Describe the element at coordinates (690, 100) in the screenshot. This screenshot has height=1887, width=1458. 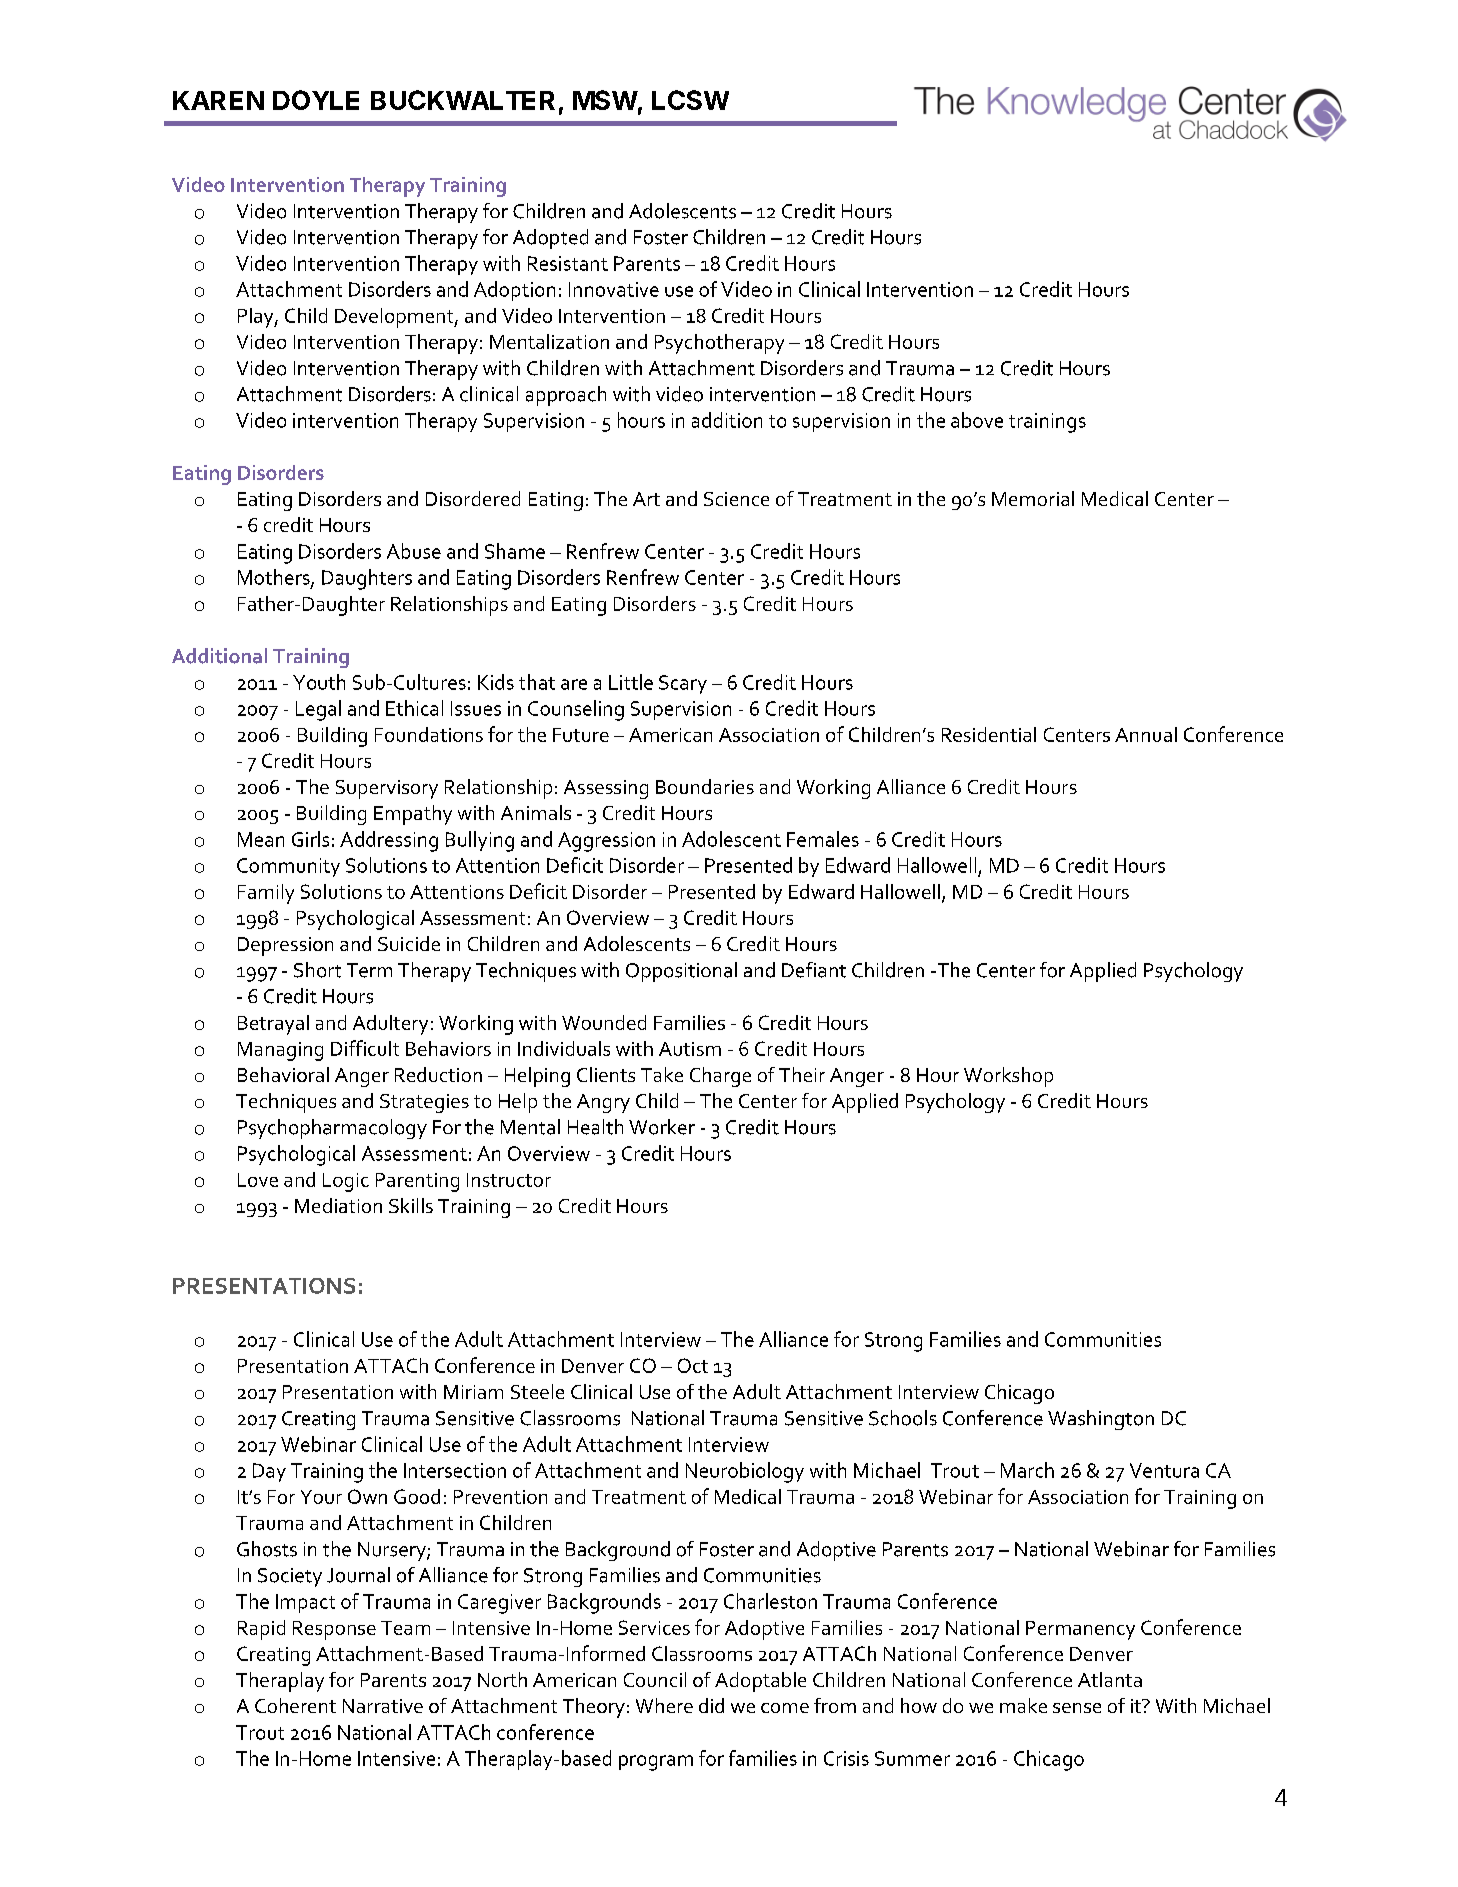
I see `LCSW` at that location.
